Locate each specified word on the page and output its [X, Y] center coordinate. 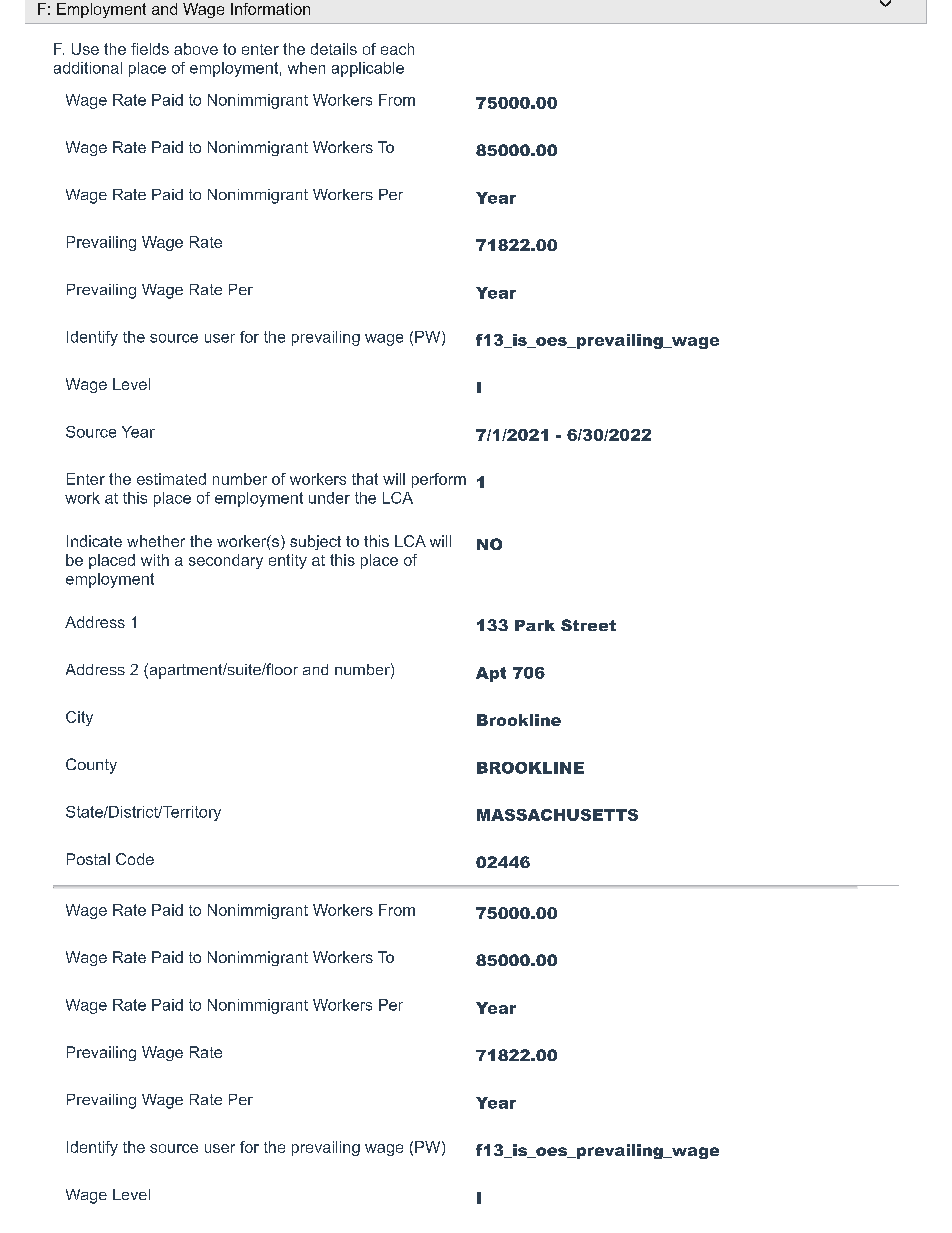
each [397, 49]
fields [150, 49]
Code [135, 859]
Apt [491, 674]
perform [439, 480]
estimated [171, 479]
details [334, 49]
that [365, 479]
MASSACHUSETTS [557, 815]
